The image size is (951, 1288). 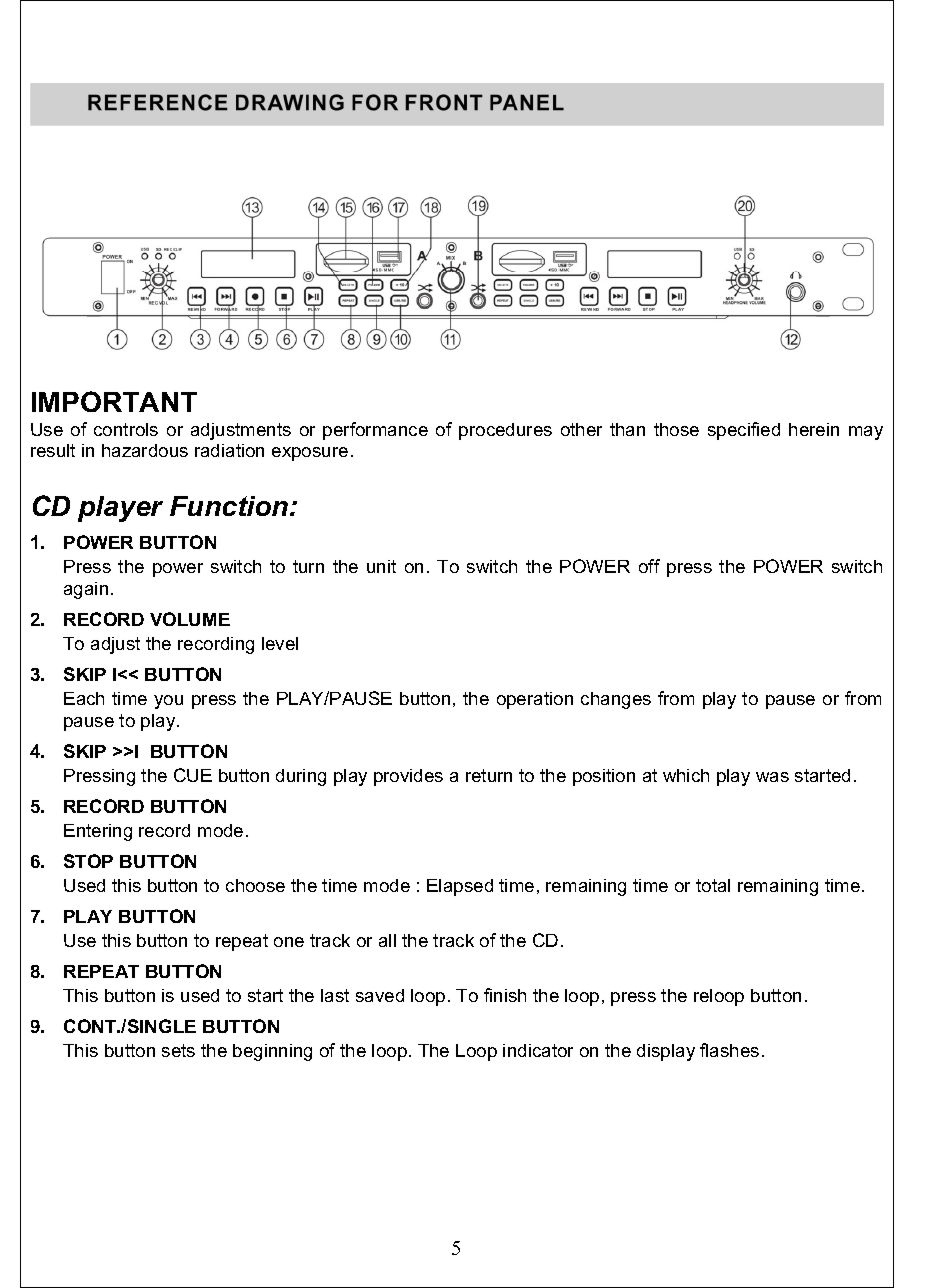 I want to click on off, so click(x=649, y=566).
